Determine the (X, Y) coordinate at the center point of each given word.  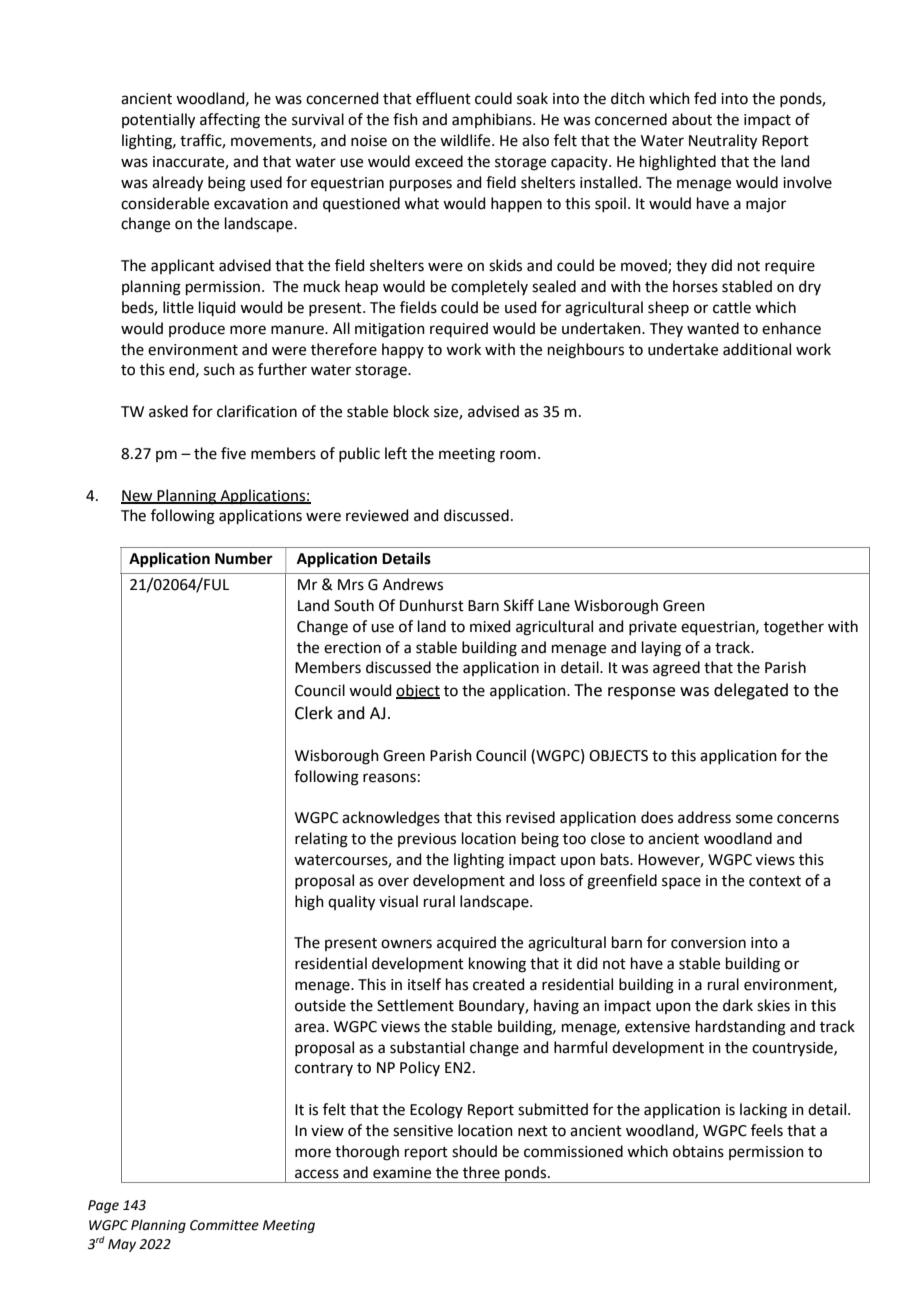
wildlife (466, 140)
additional (757, 349)
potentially (158, 121)
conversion (708, 943)
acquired (466, 943)
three (481, 1172)
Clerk (314, 713)
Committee (224, 1225)
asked (168, 411)
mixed (490, 626)
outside (320, 1005)
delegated (751, 691)
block (411, 411)
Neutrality (723, 142)
